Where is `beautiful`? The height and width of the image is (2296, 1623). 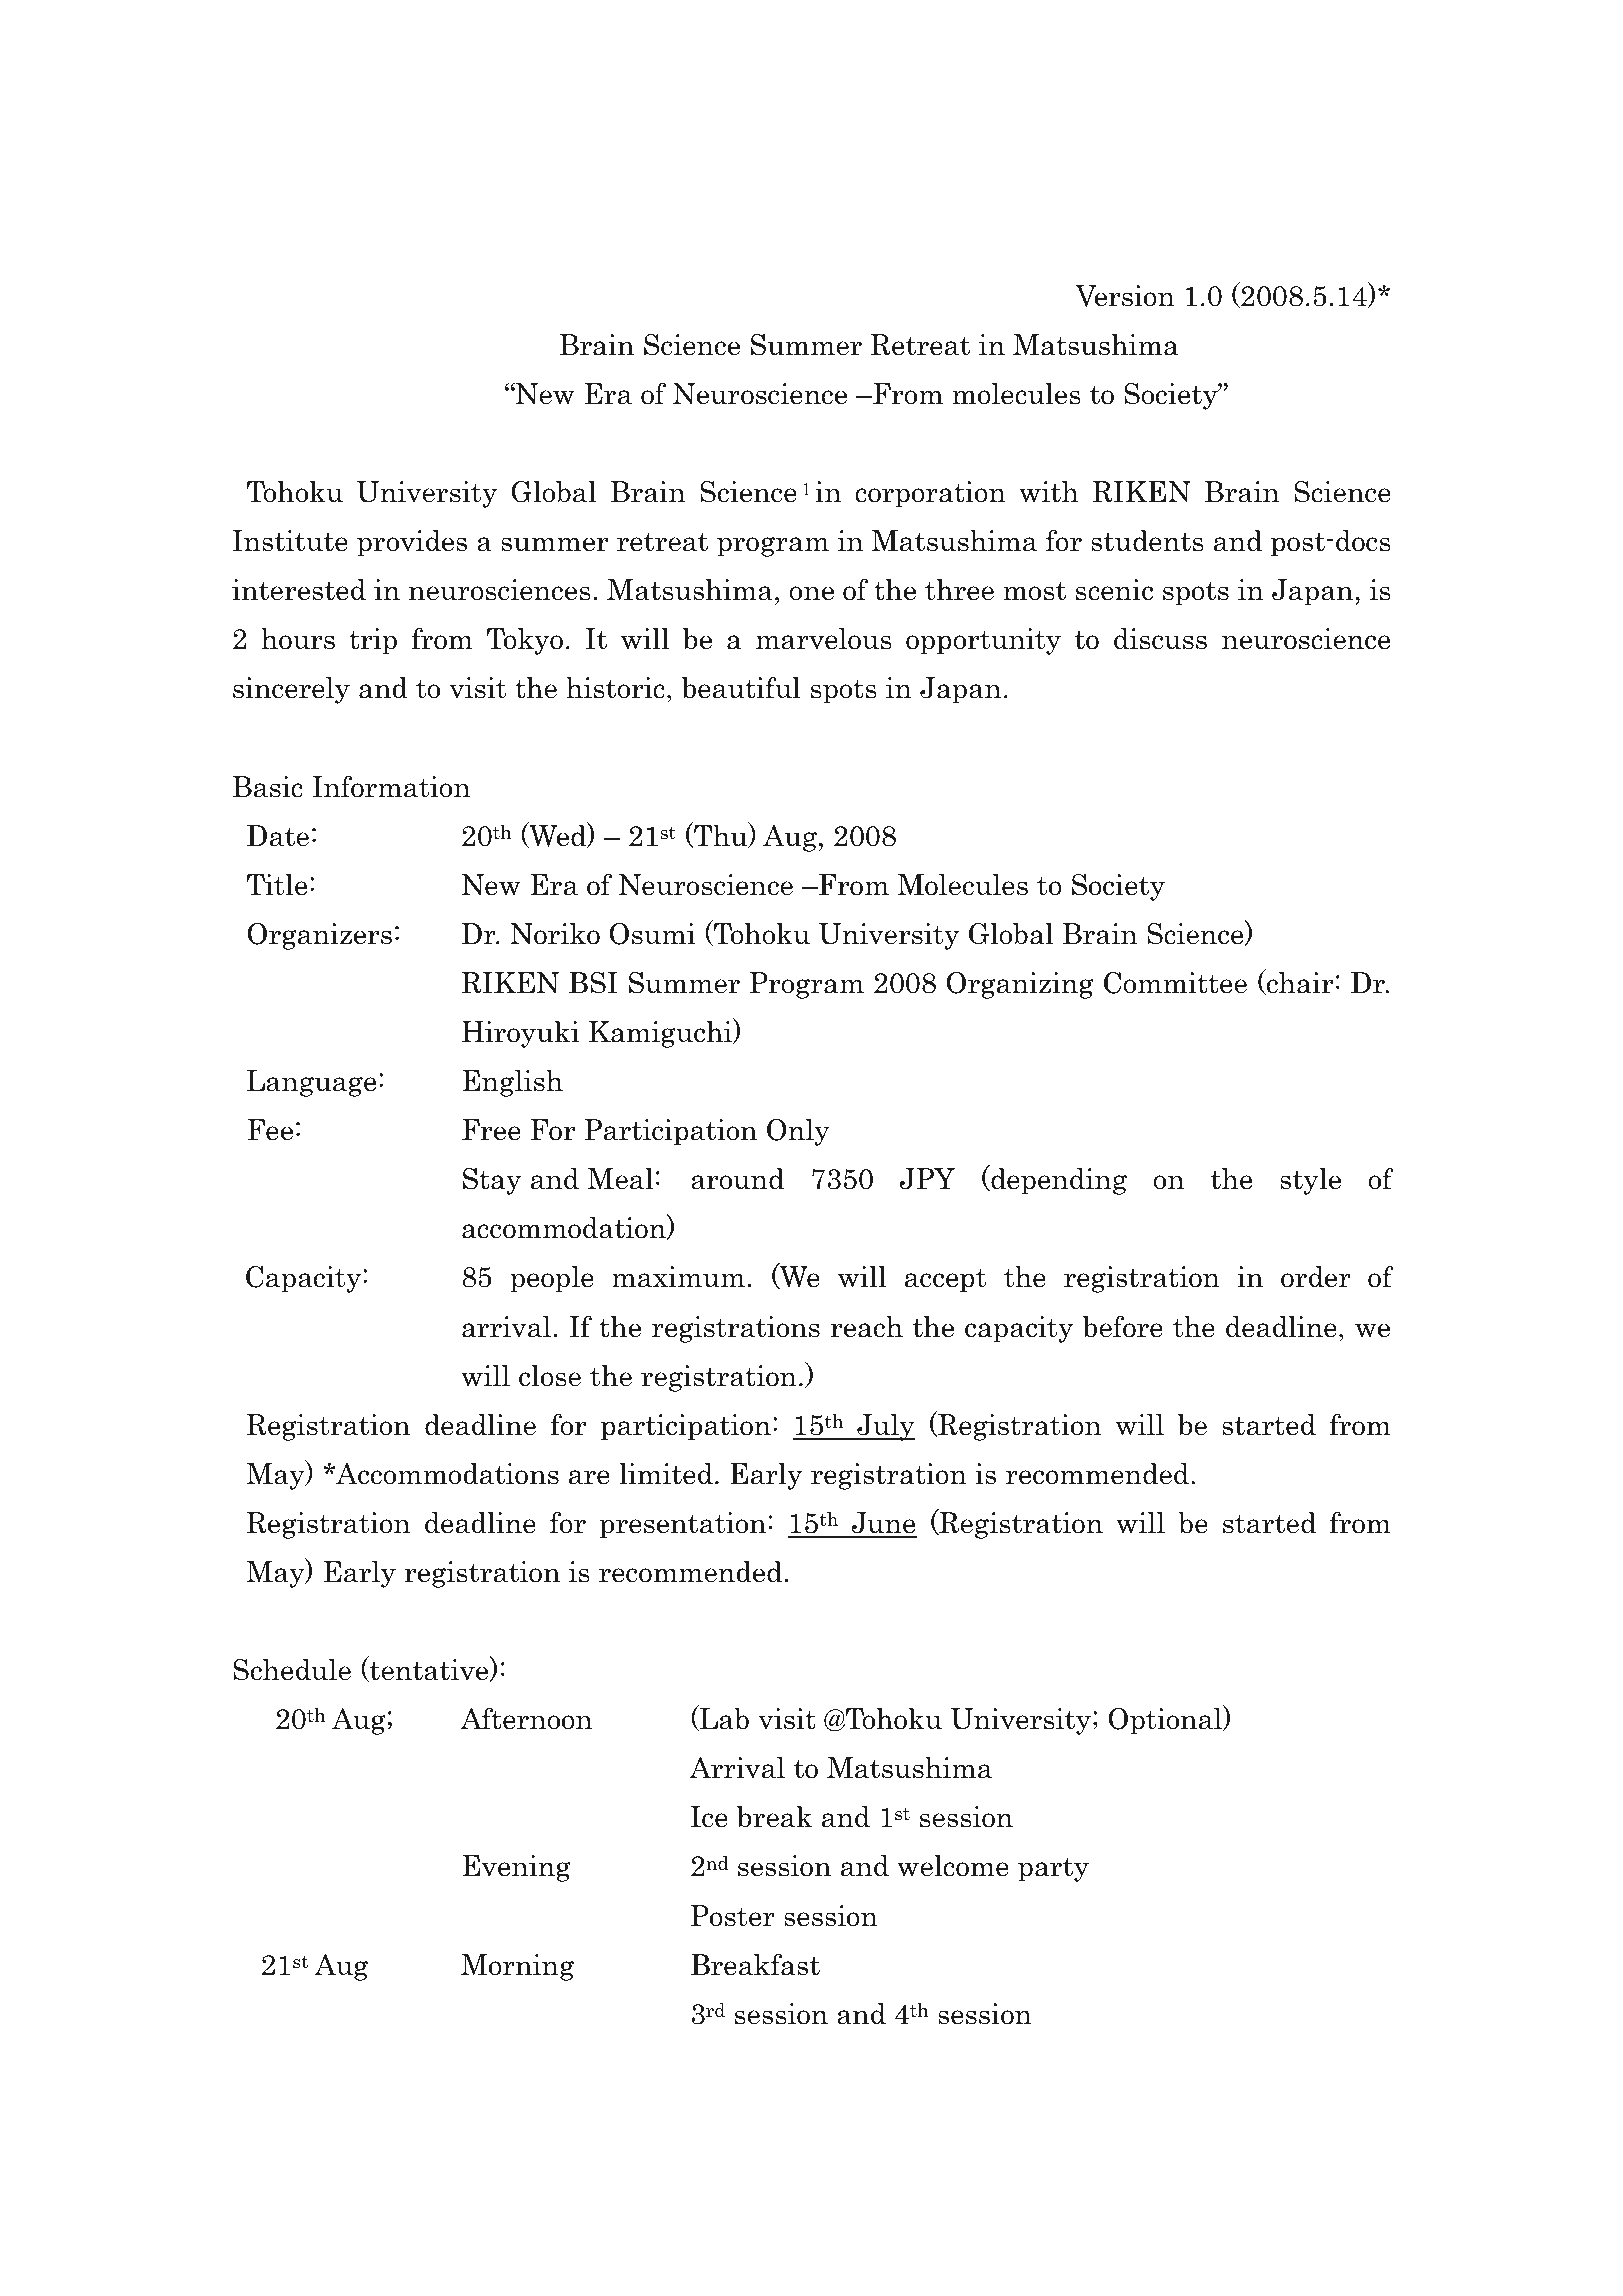
beautiful is located at coordinates (741, 688).
